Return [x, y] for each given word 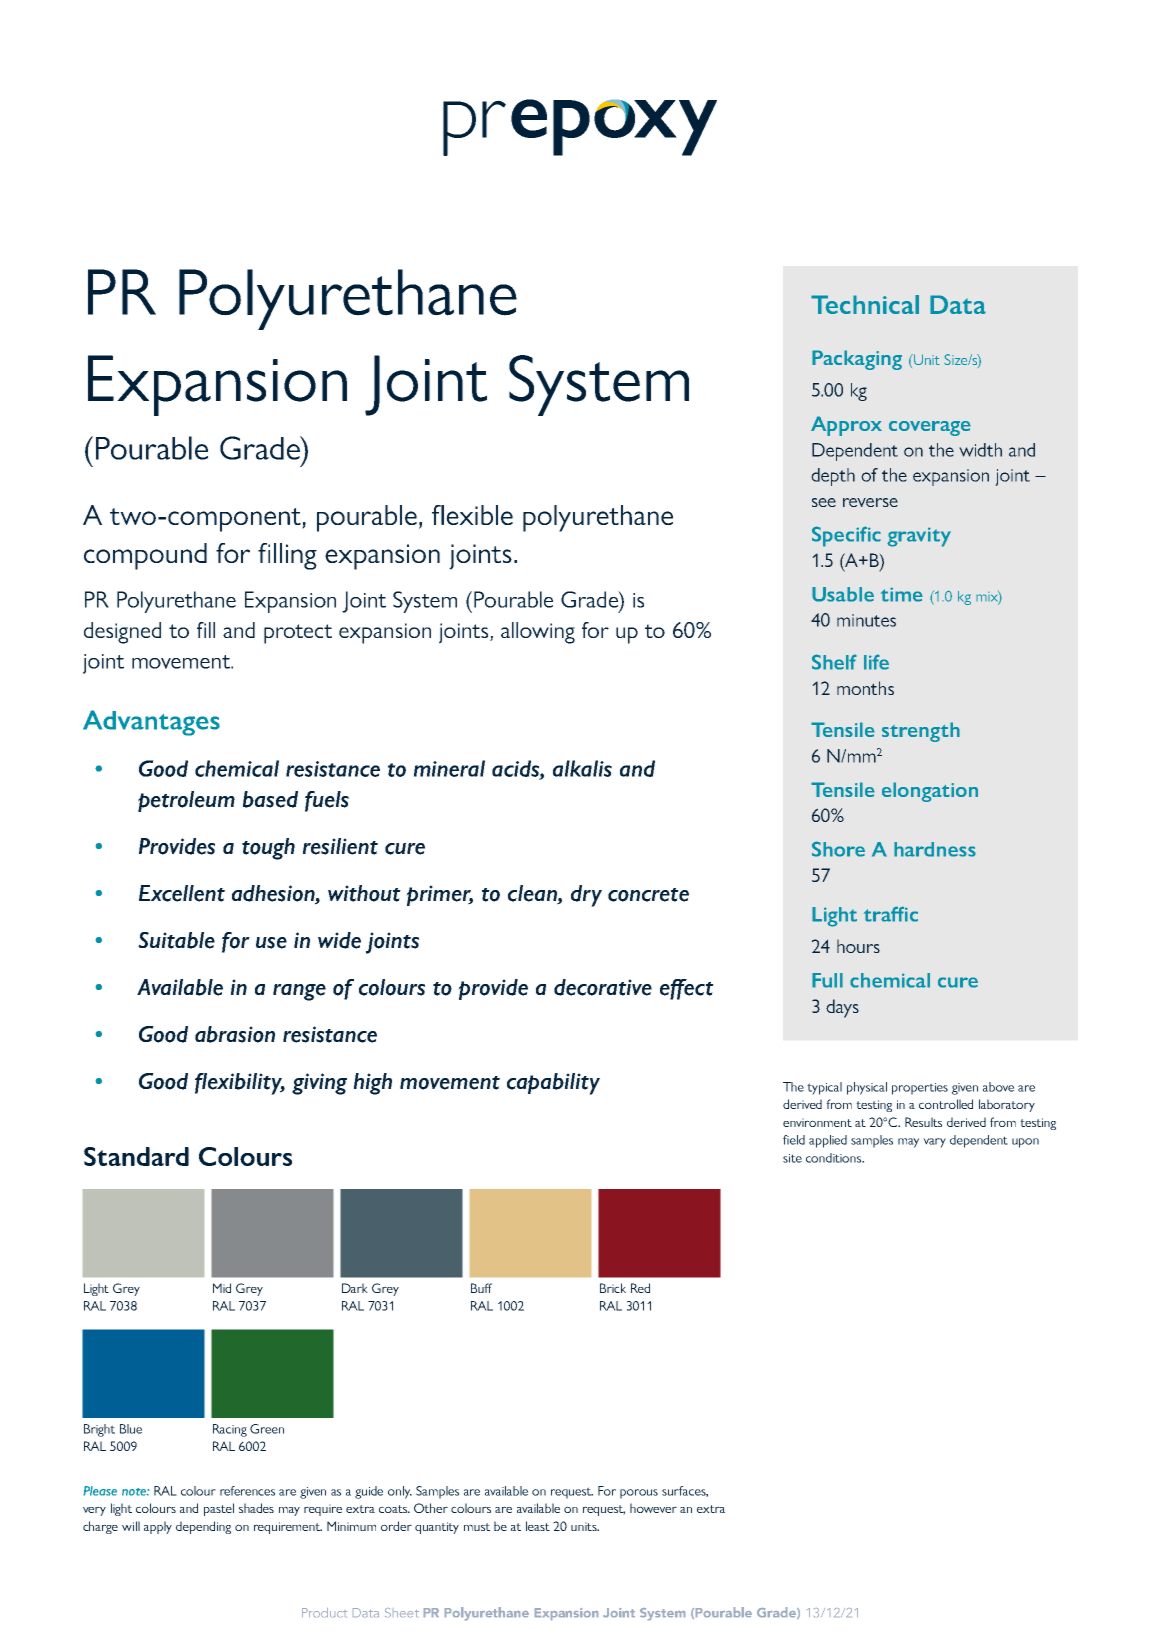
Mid [222, 1288]
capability [553, 1084]
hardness [935, 849]
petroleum [186, 801]
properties [920, 1089]
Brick [613, 1288]
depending [203, 1527]
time [902, 594]
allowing [538, 633]
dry [586, 896]
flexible [472, 515]
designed [122, 633]
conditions [835, 1158]
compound [145, 556]
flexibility [240, 1084]
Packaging [857, 360]
